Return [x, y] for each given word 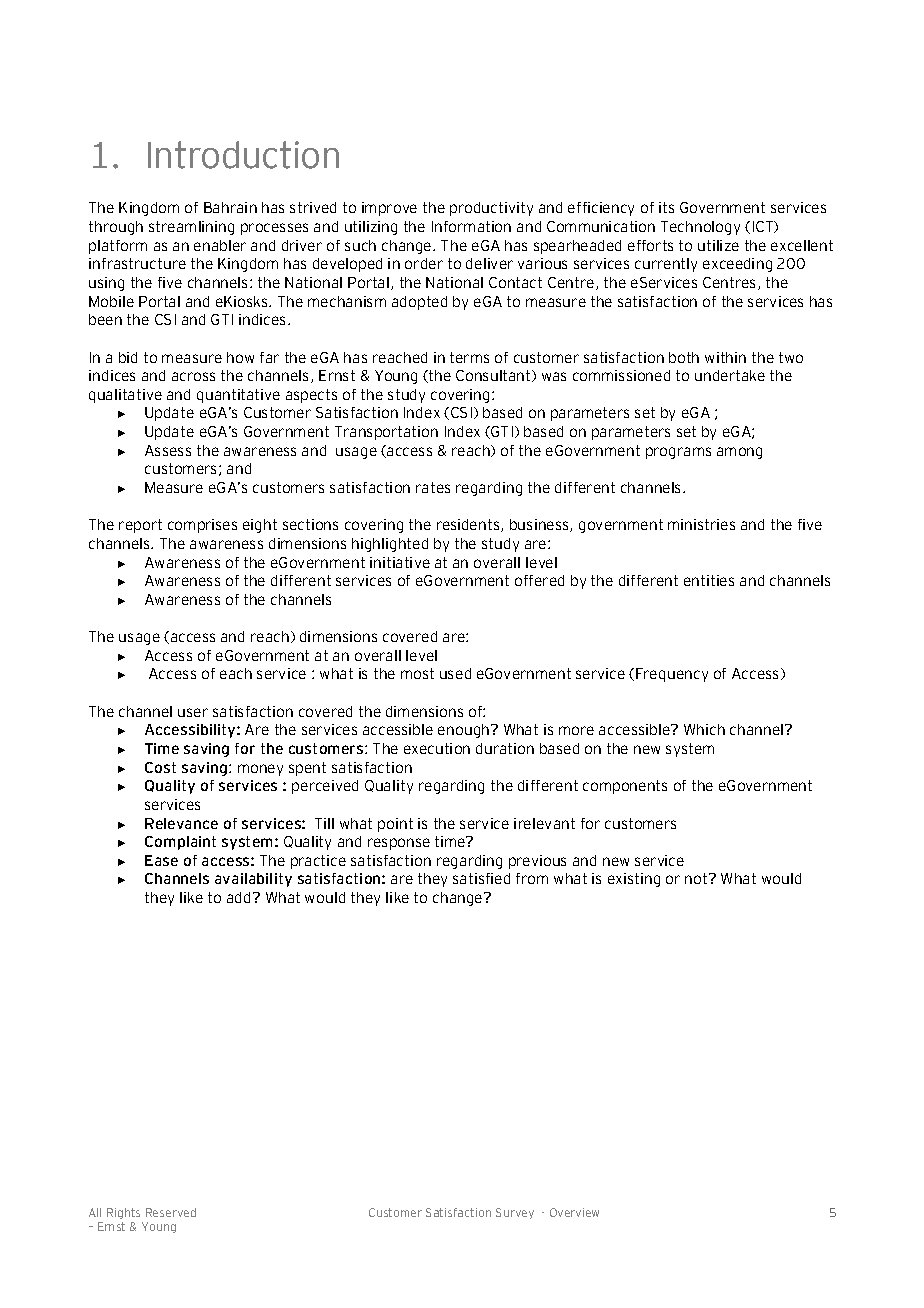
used [455, 673]
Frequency [672, 675]
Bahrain [230, 207]
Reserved [171, 1212]
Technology [700, 228]
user [193, 712]
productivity [491, 209]
